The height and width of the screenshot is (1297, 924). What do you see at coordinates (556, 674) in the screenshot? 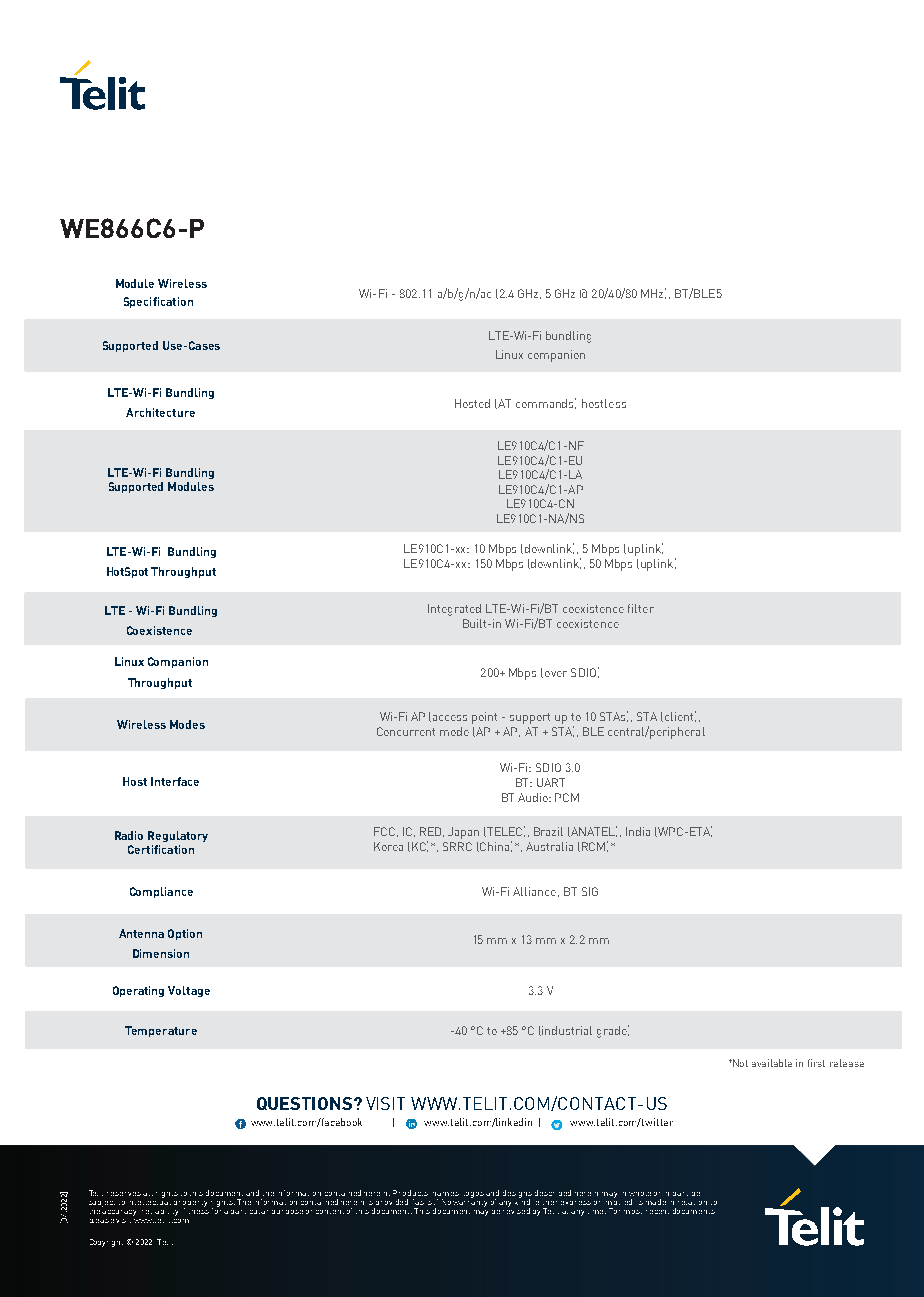
I see `over` at bounding box center [556, 674].
